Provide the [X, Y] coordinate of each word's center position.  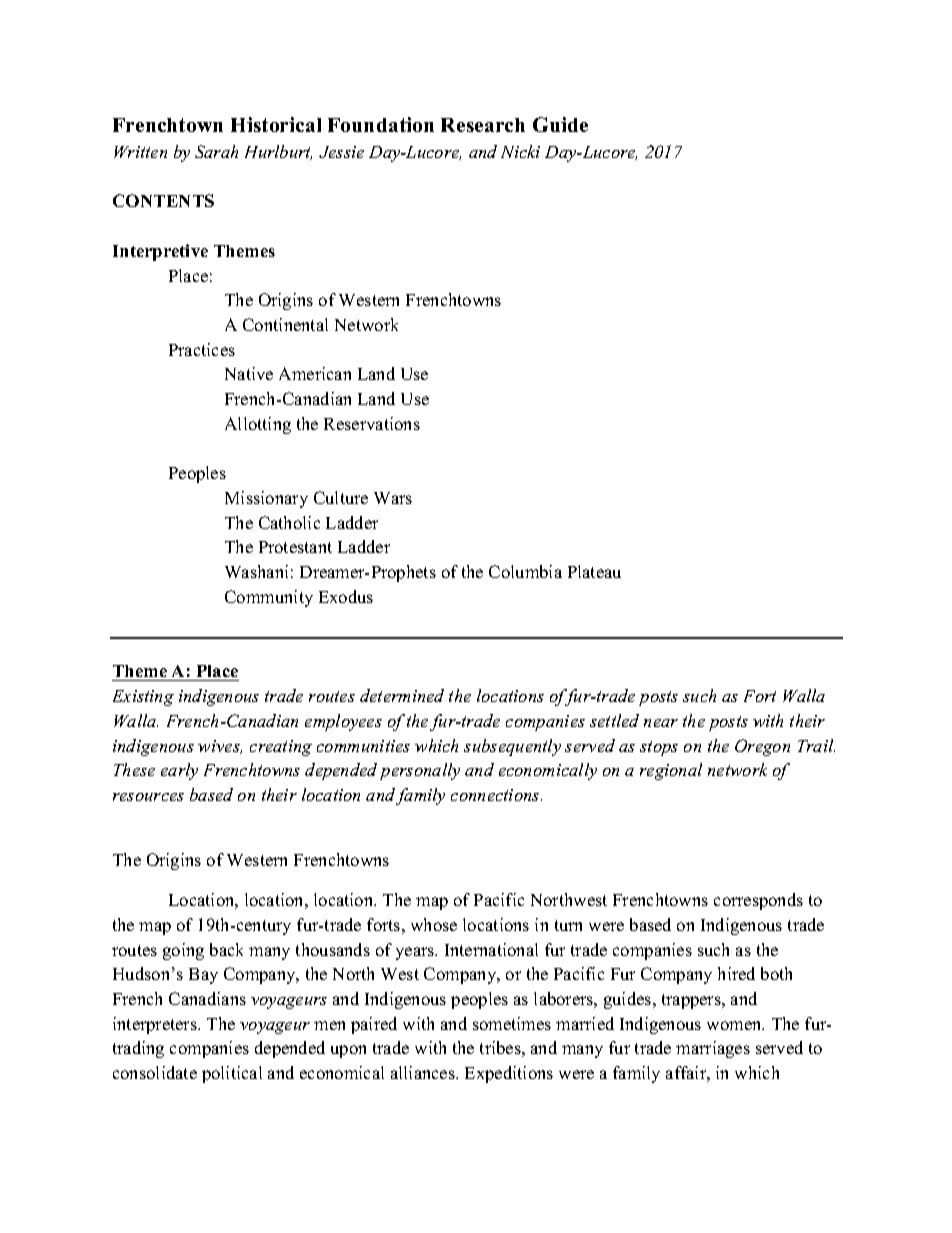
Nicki [520, 151]
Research [483, 125]
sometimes [512, 1023]
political [232, 1074]
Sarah [216, 151]
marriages [713, 1049]
